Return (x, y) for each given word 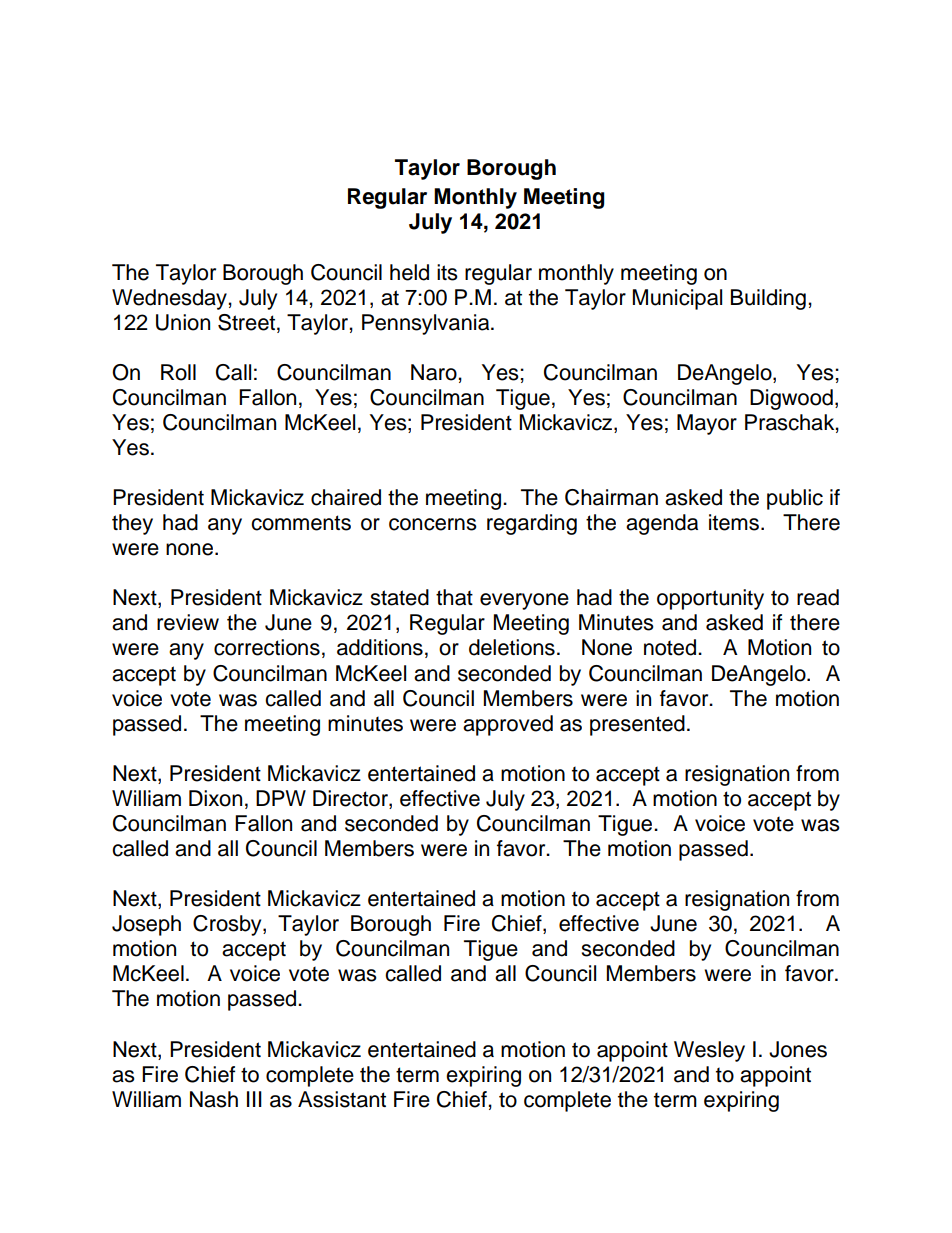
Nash (214, 1099)
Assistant (342, 1099)
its (447, 272)
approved (508, 725)
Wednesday (170, 299)
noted (671, 647)
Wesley (709, 1051)
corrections (267, 647)
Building (768, 299)
